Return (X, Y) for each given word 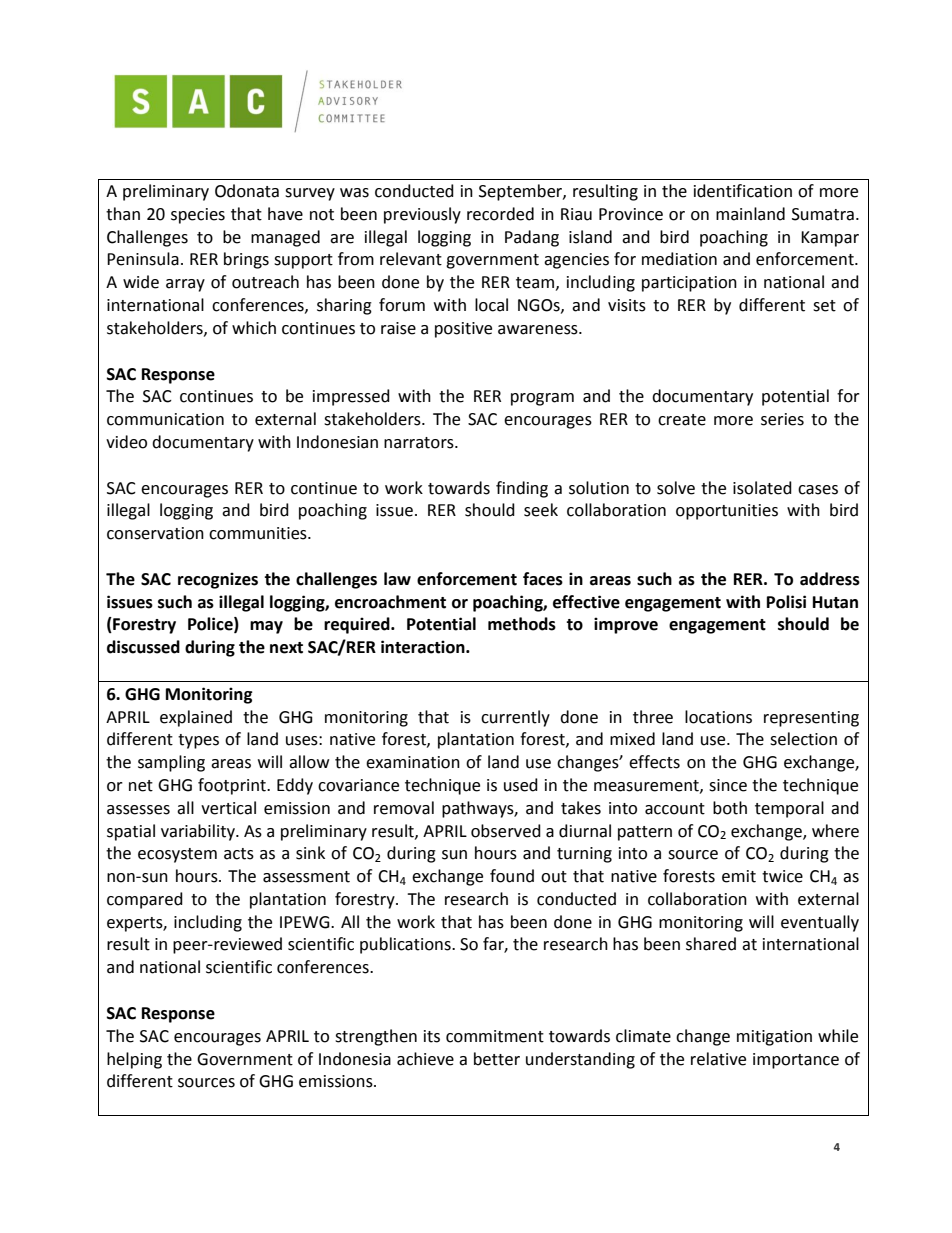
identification (743, 191)
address (830, 579)
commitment (495, 1036)
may (266, 627)
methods (522, 624)
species (198, 216)
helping (134, 1060)
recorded (500, 214)
